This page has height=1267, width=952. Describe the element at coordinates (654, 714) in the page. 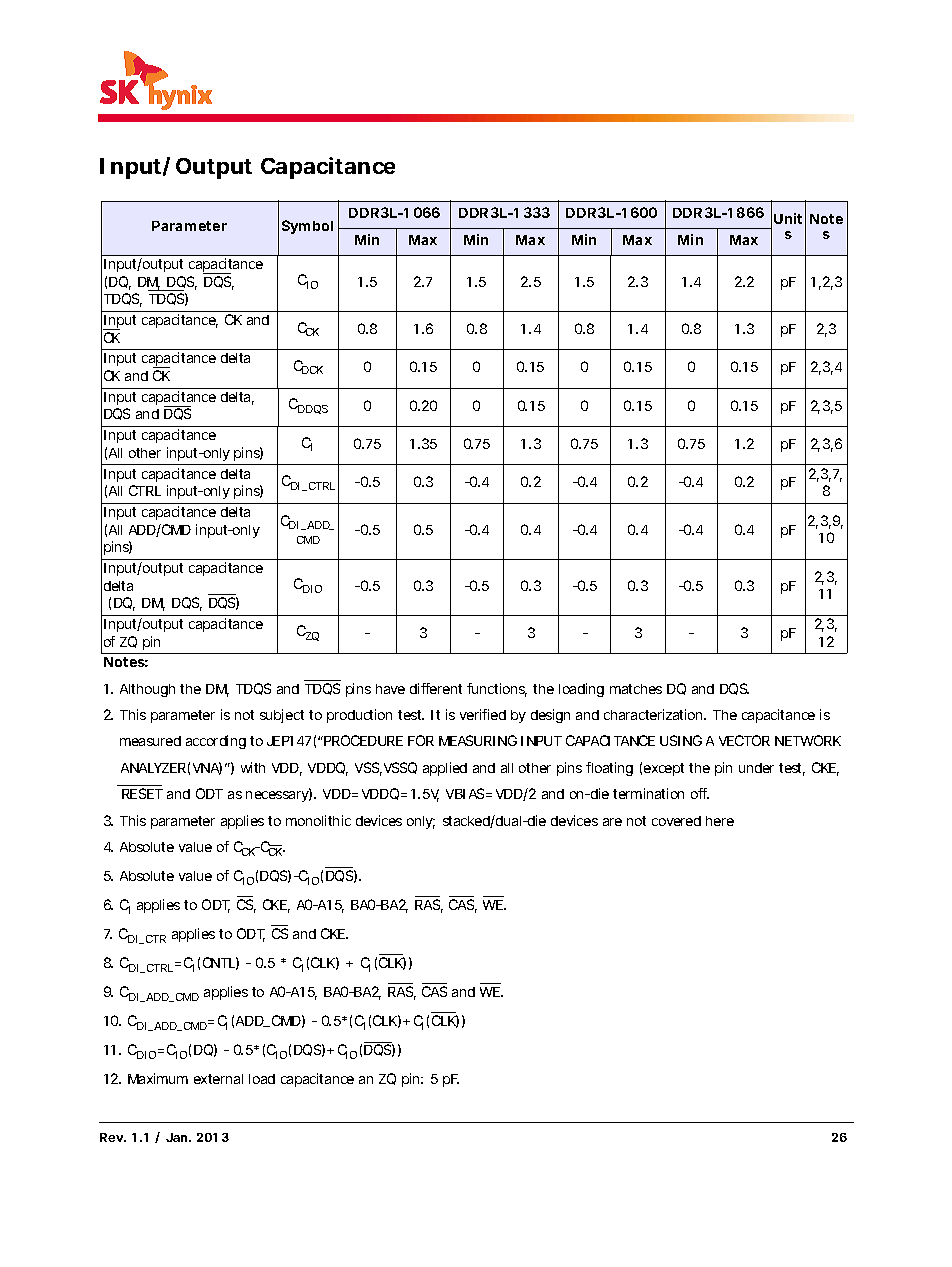

I see `characterization` at that location.
